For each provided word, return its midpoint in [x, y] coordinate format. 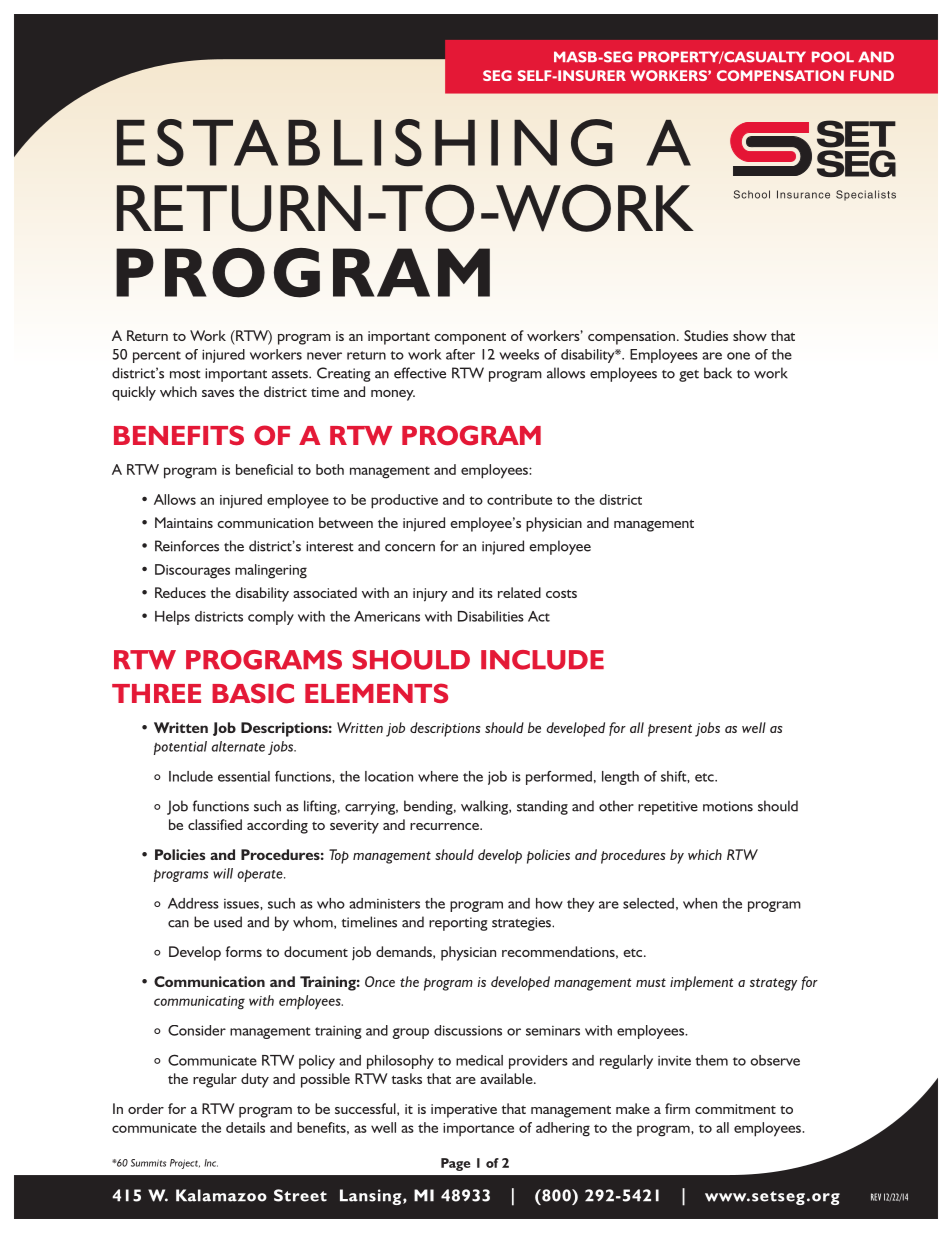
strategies [522, 924]
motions [728, 806]
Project [185, 1164]
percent [157, 357]
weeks [519, 354]
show [750, 335]
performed [559, 778]
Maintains [184, 522]
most [185, 374]
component [470, 338]
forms [244, 951]
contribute [519, 499]
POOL [833, 57]
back [718, 373]
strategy [773, 984]
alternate [238, 746]
